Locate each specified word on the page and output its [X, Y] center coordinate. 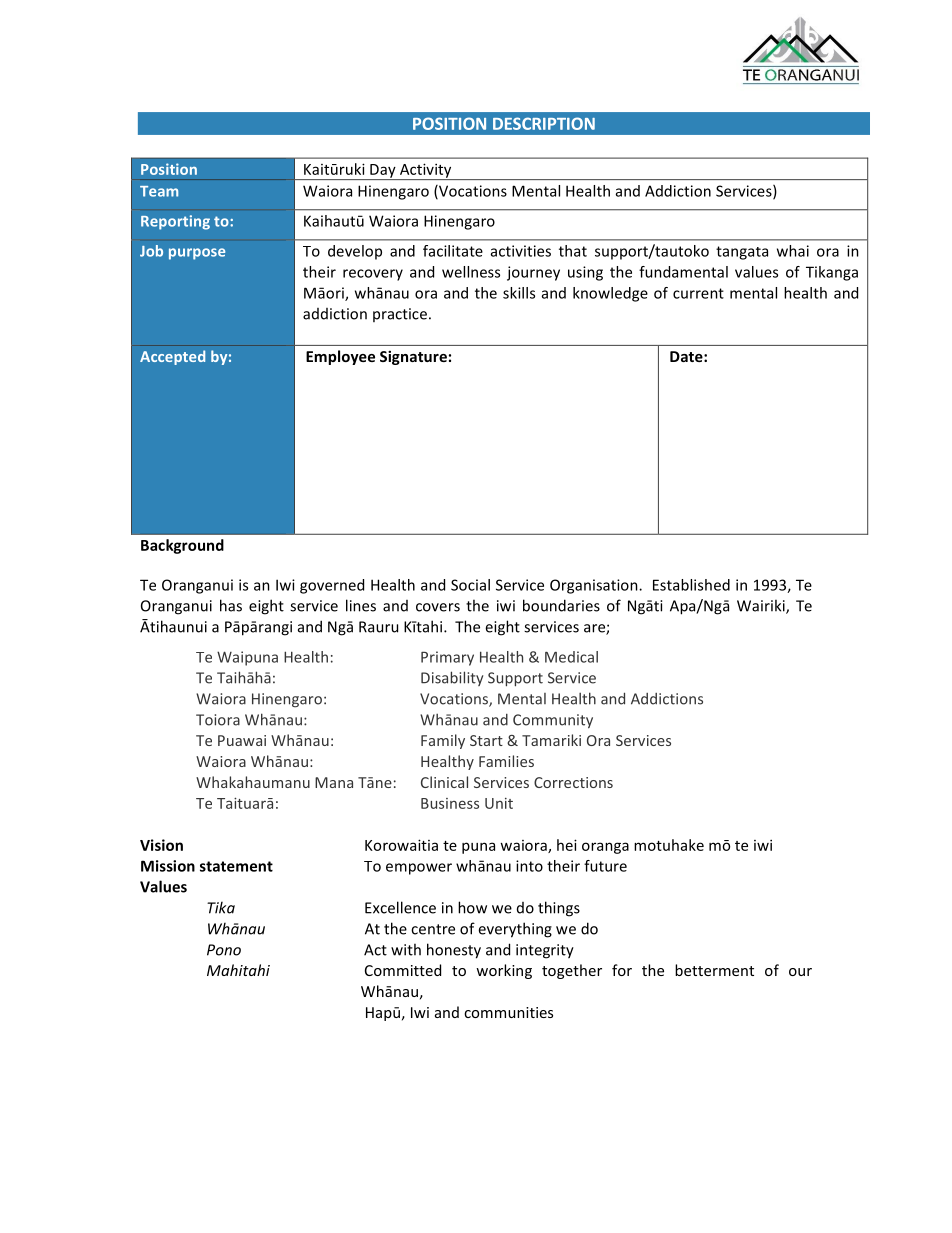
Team [159, 191]
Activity [426, 171]
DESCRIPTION [544, 123]
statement [236, 866]
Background [182, 546]
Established [691, 585]
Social [470, 585]
